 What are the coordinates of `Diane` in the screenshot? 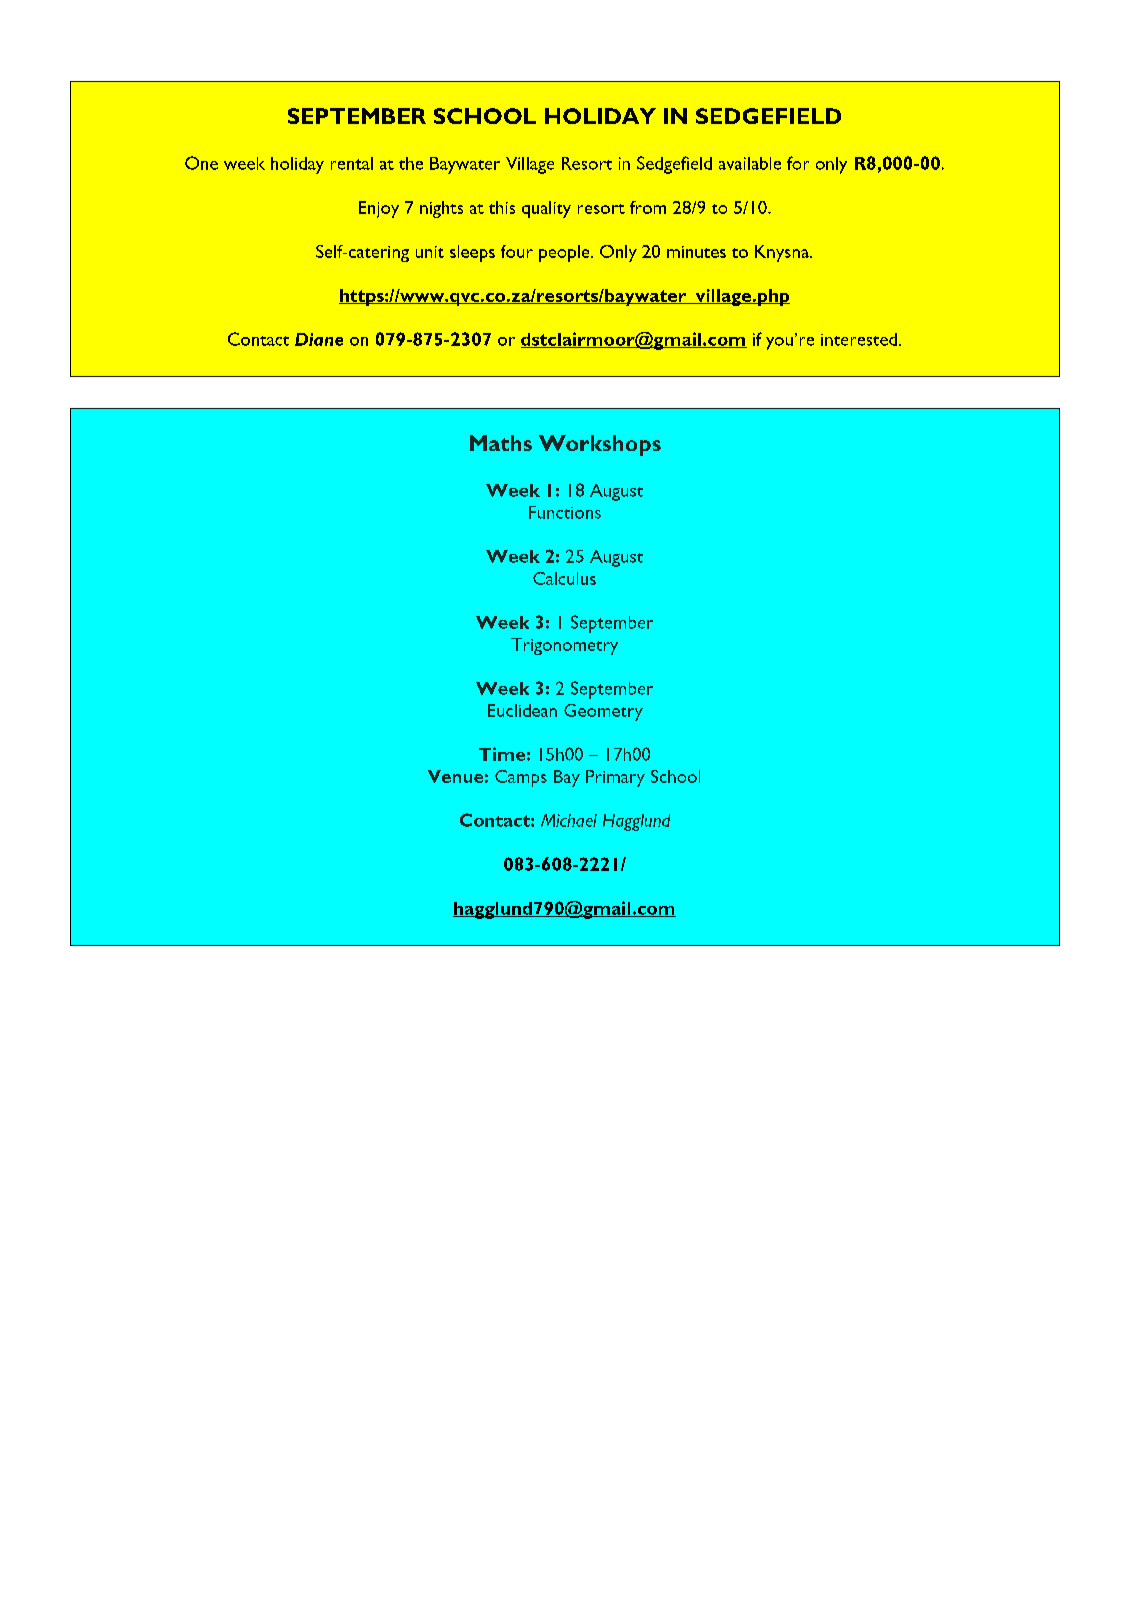 It's located at (319, 339).
